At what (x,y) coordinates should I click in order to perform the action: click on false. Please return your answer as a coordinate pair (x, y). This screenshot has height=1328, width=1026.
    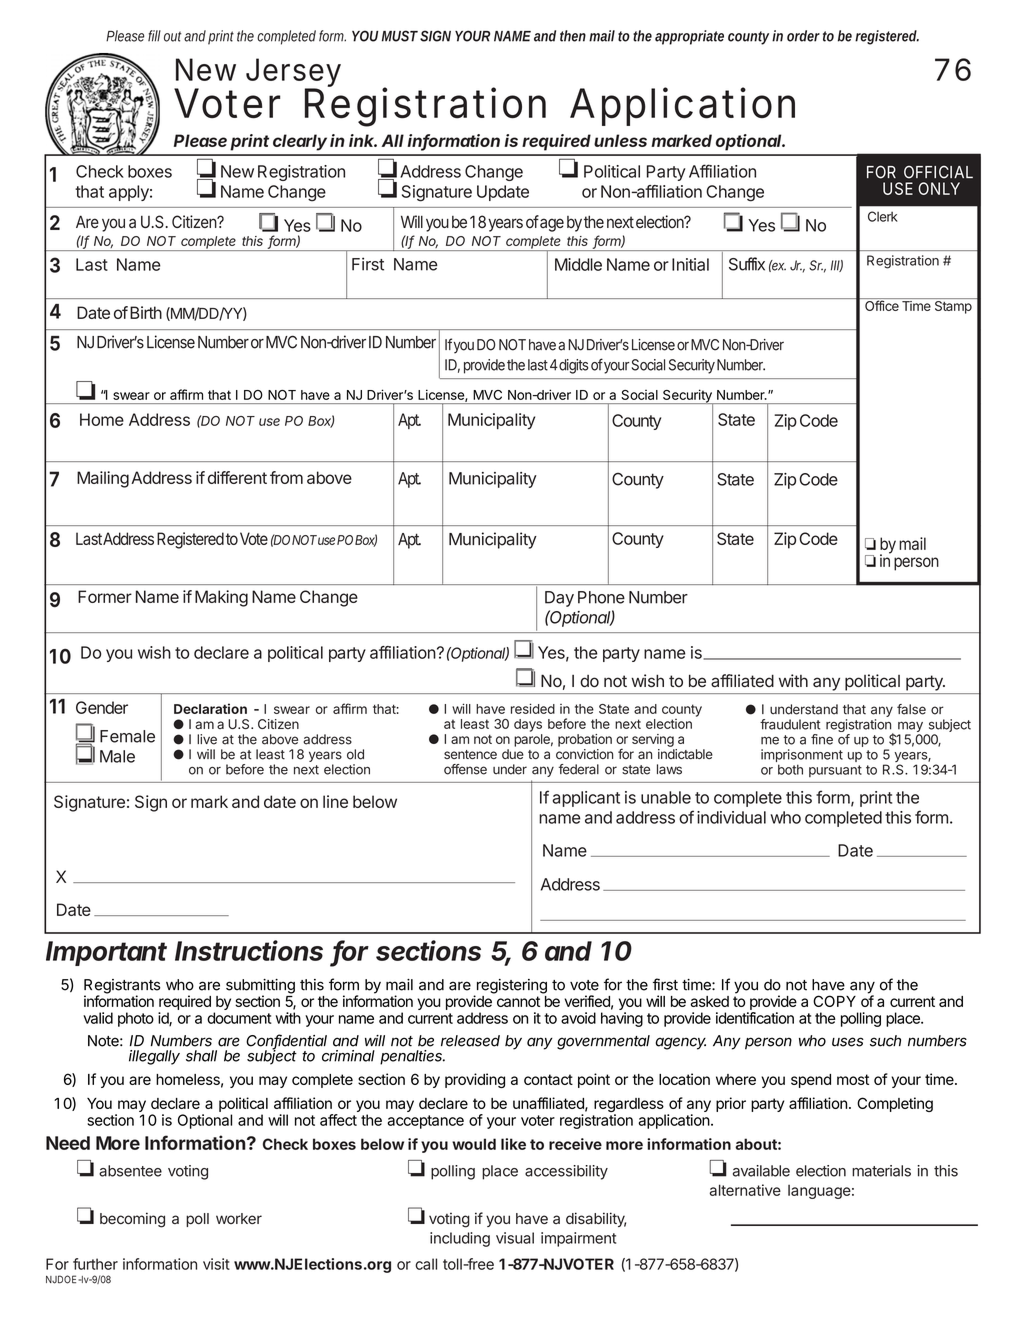
    Looking at the image, I should click on (911, 709).
